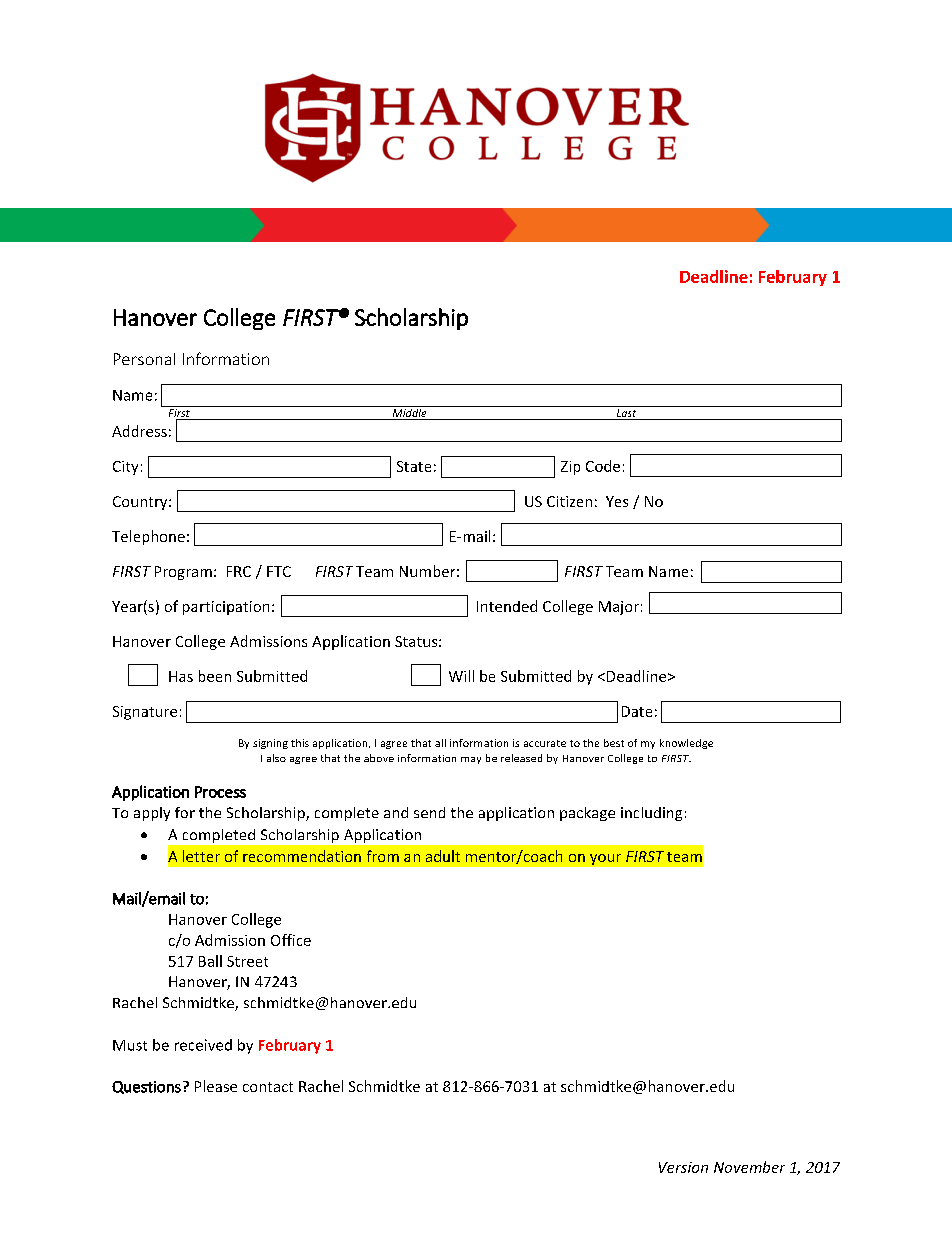 Image resolution: width=952 pixels, height=1233 pixels. I want to click on may, so click(471, 760).
